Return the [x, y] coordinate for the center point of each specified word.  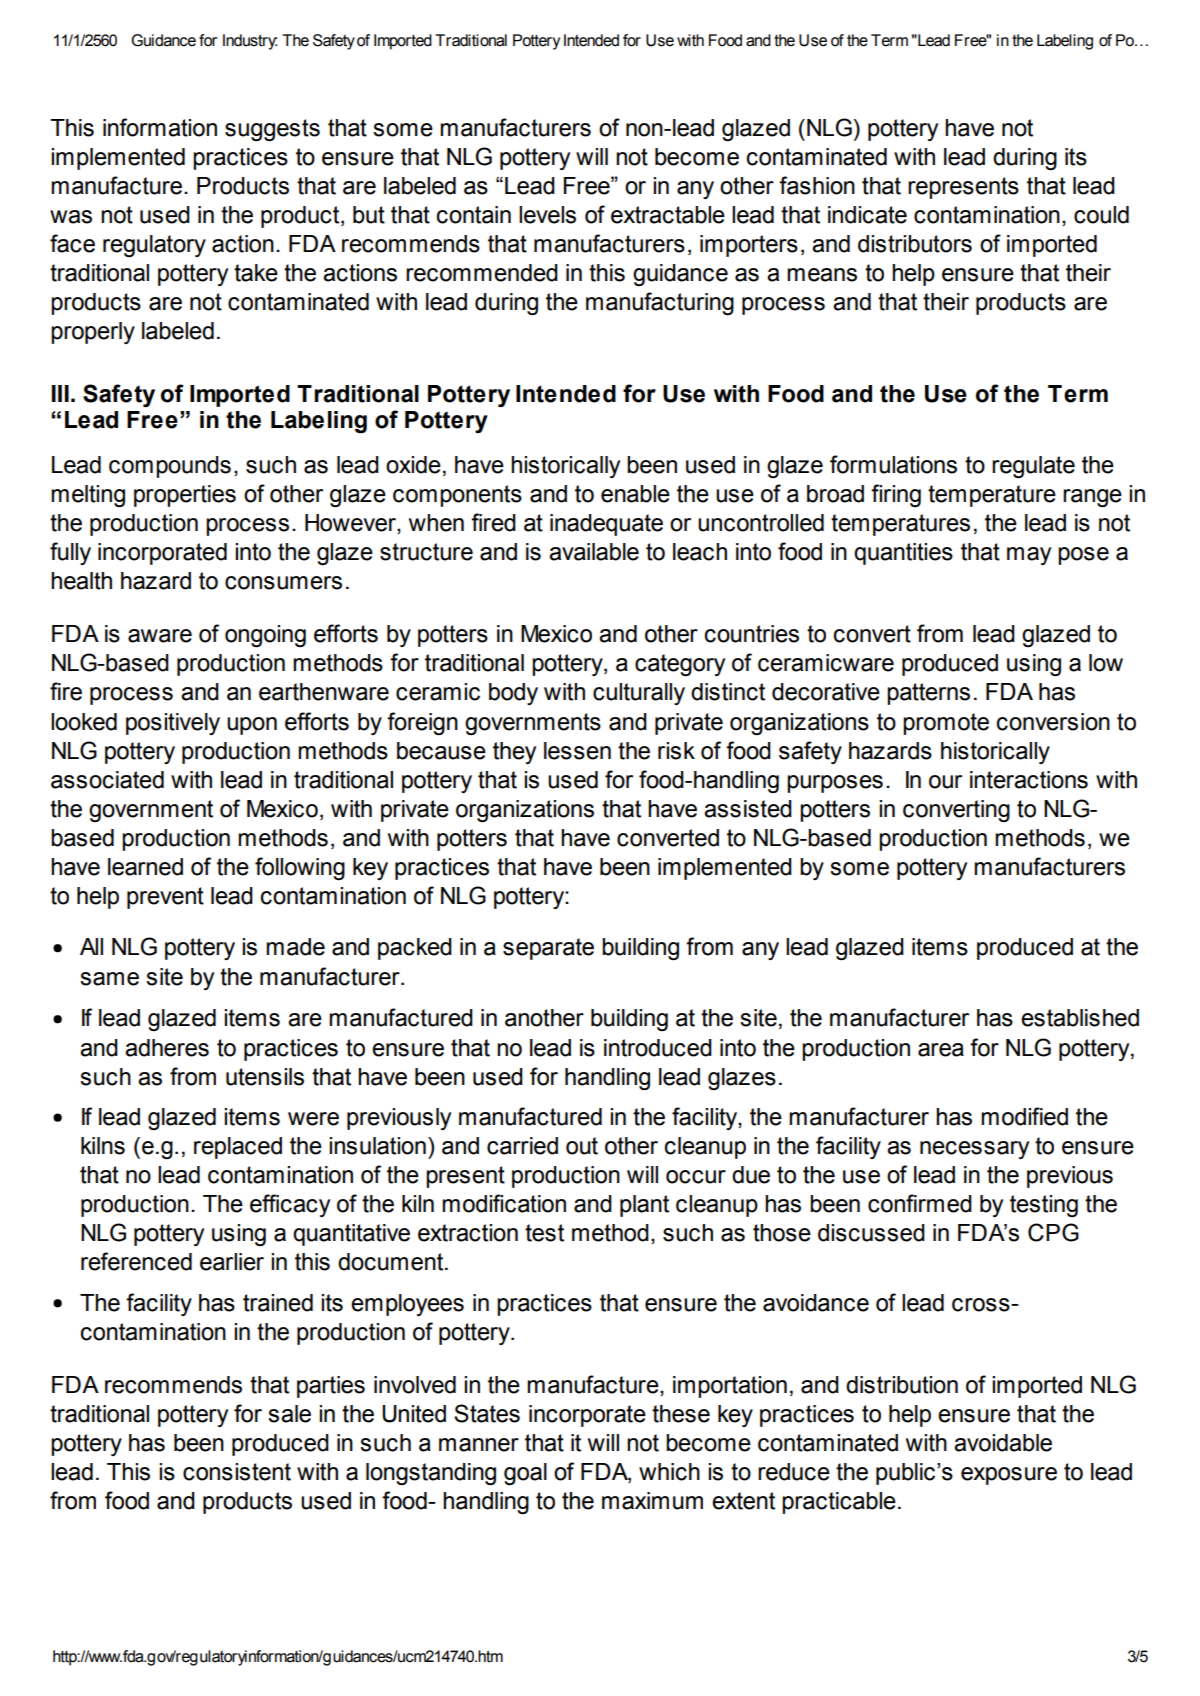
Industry [250, 42]
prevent [165, 898]
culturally [639, 694]
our [945, 782]
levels [547, 215]
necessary [974, 1150]
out [582, 1146]
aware [160, 636]
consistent [237, 1472]
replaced [238, 1148]
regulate [1033, 467]
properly [93, 333]
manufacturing [660, 303]
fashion [817, 185]
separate [548, 949]
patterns [928, 694]
